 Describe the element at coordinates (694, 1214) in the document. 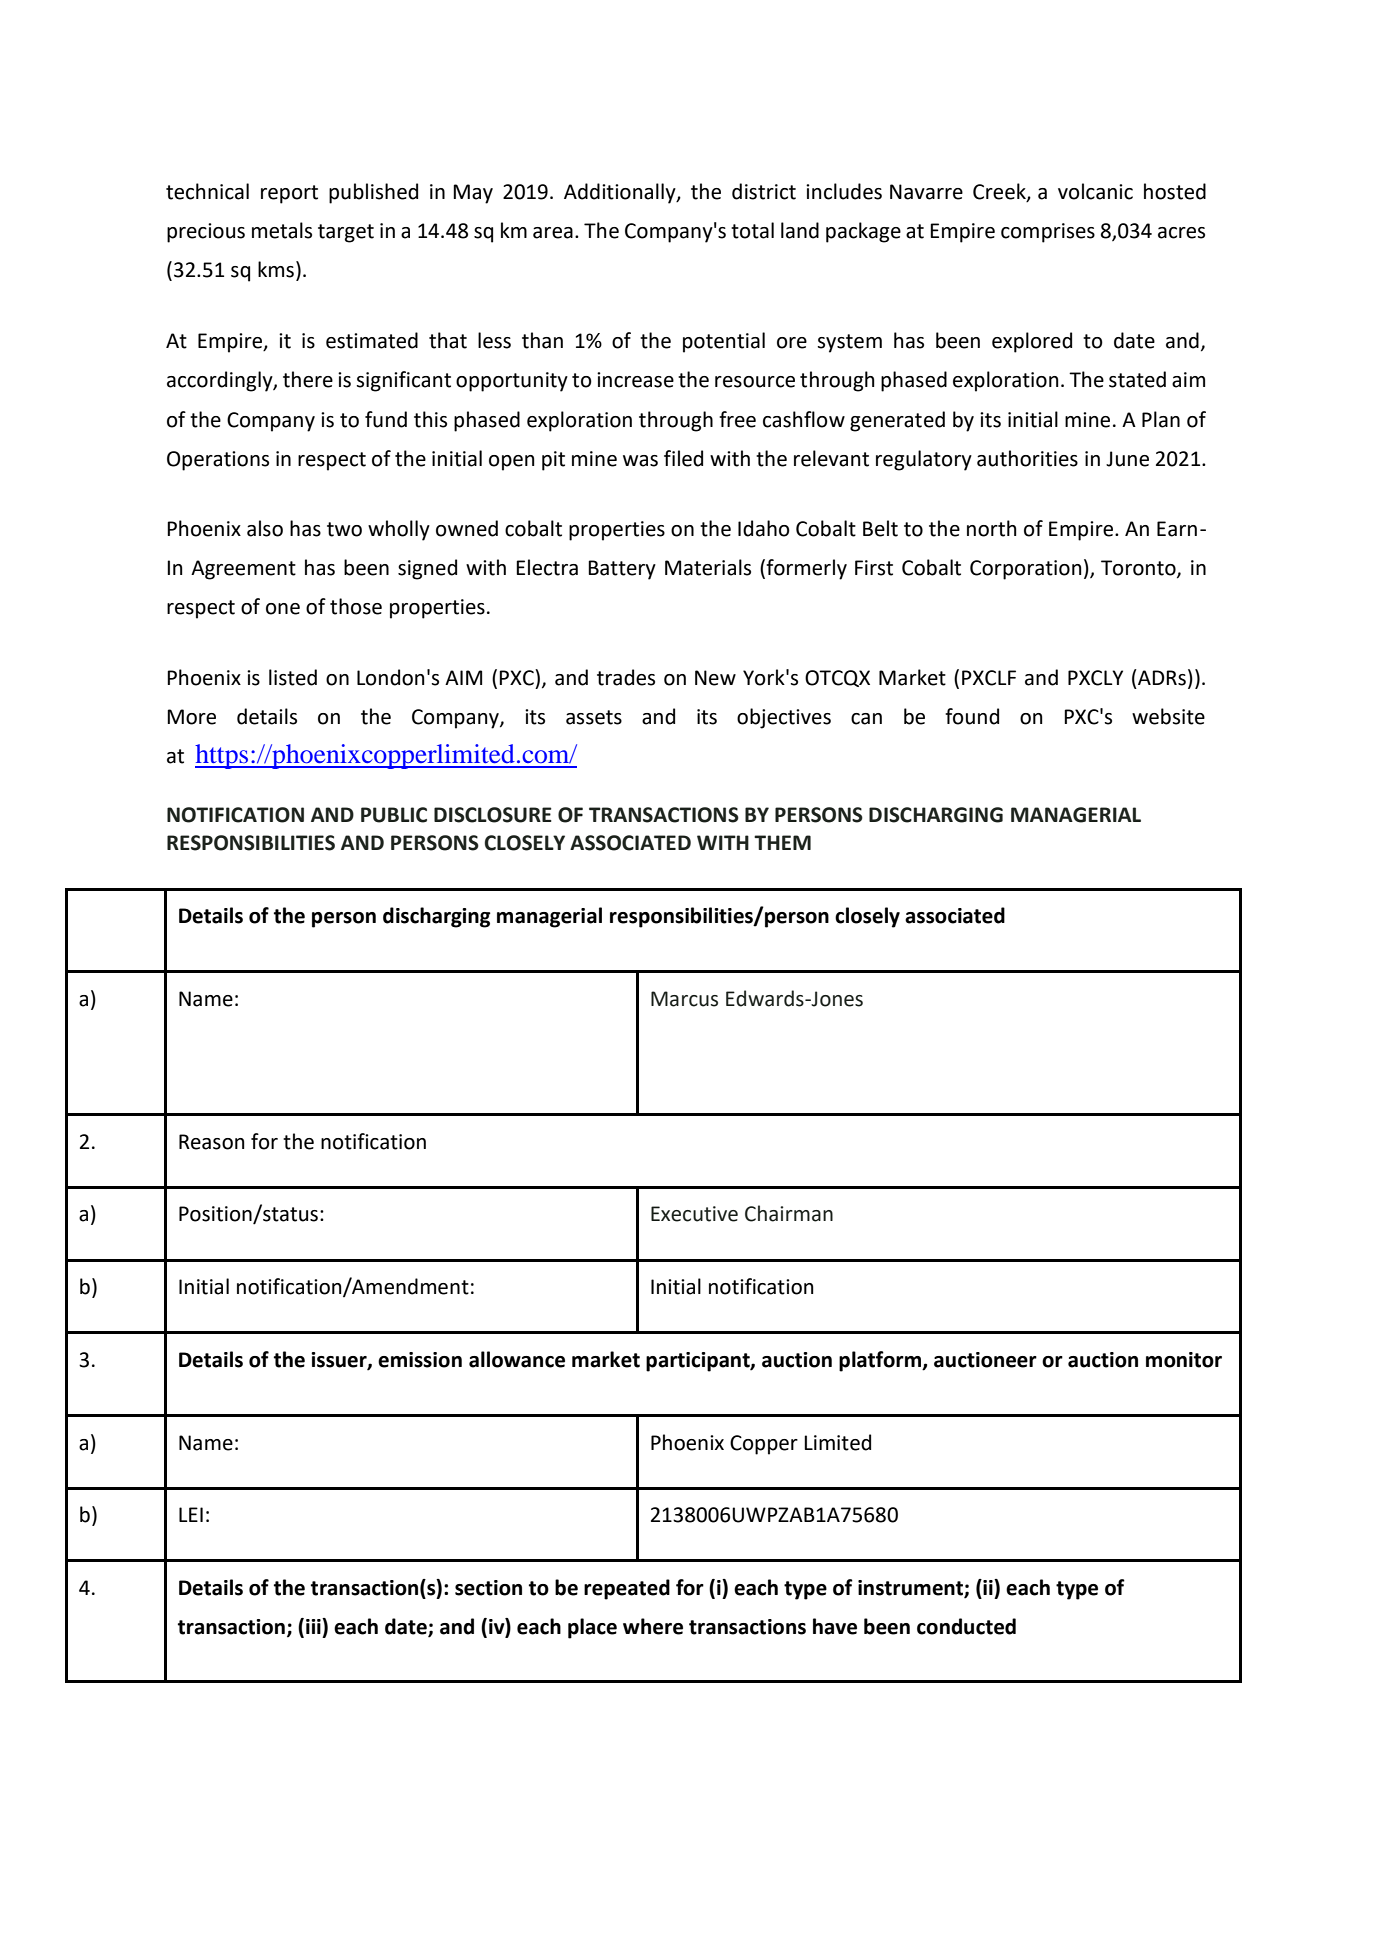

I see `Executive` at that location.
